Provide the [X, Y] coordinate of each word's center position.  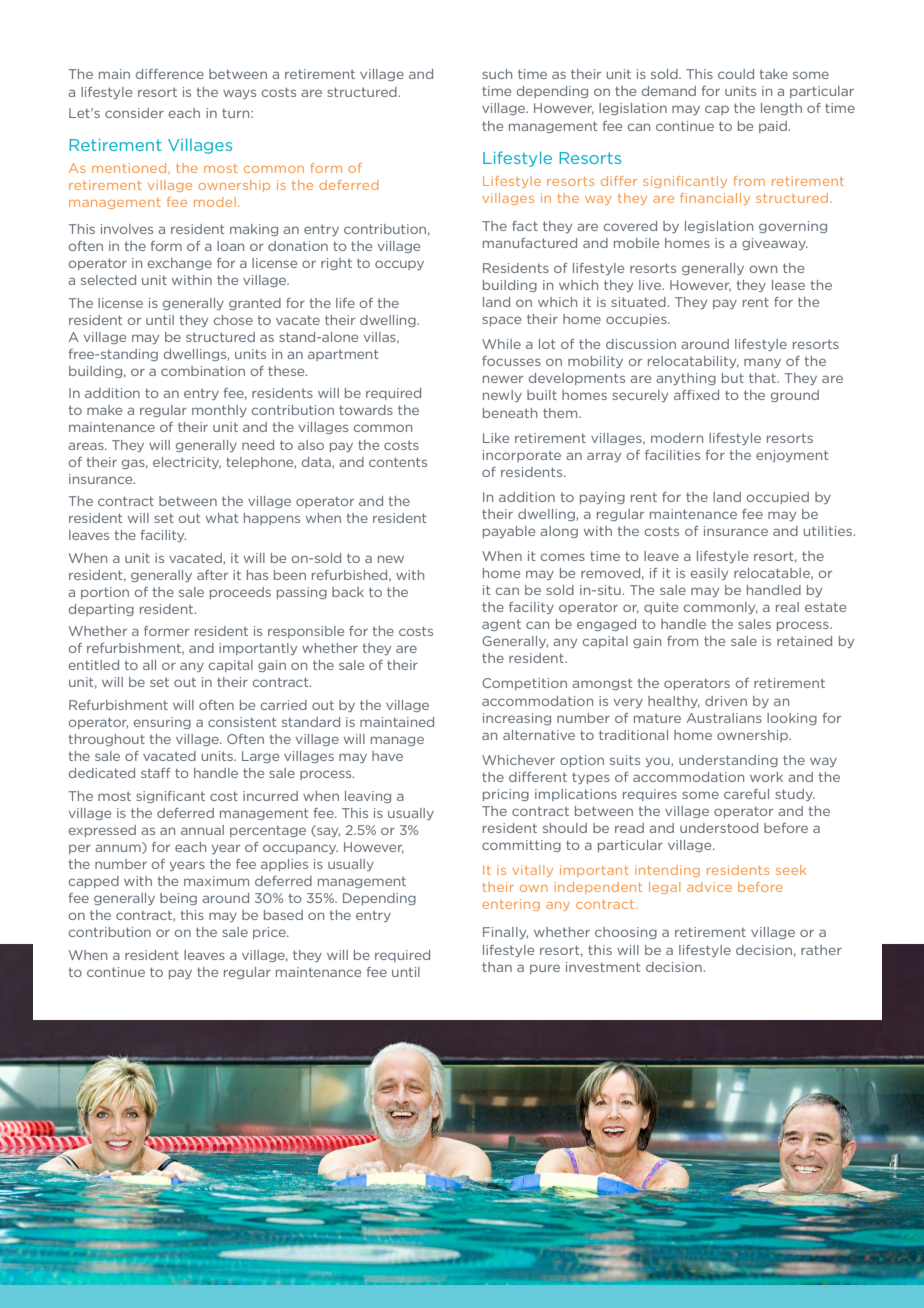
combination [203, 371]
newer [503, 379]
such [497, 74]
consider [134, 113]
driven [726, 701]
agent [501, 625]
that [763, 378]
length [781, 109]
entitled [94, 665]
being [178, 899]
